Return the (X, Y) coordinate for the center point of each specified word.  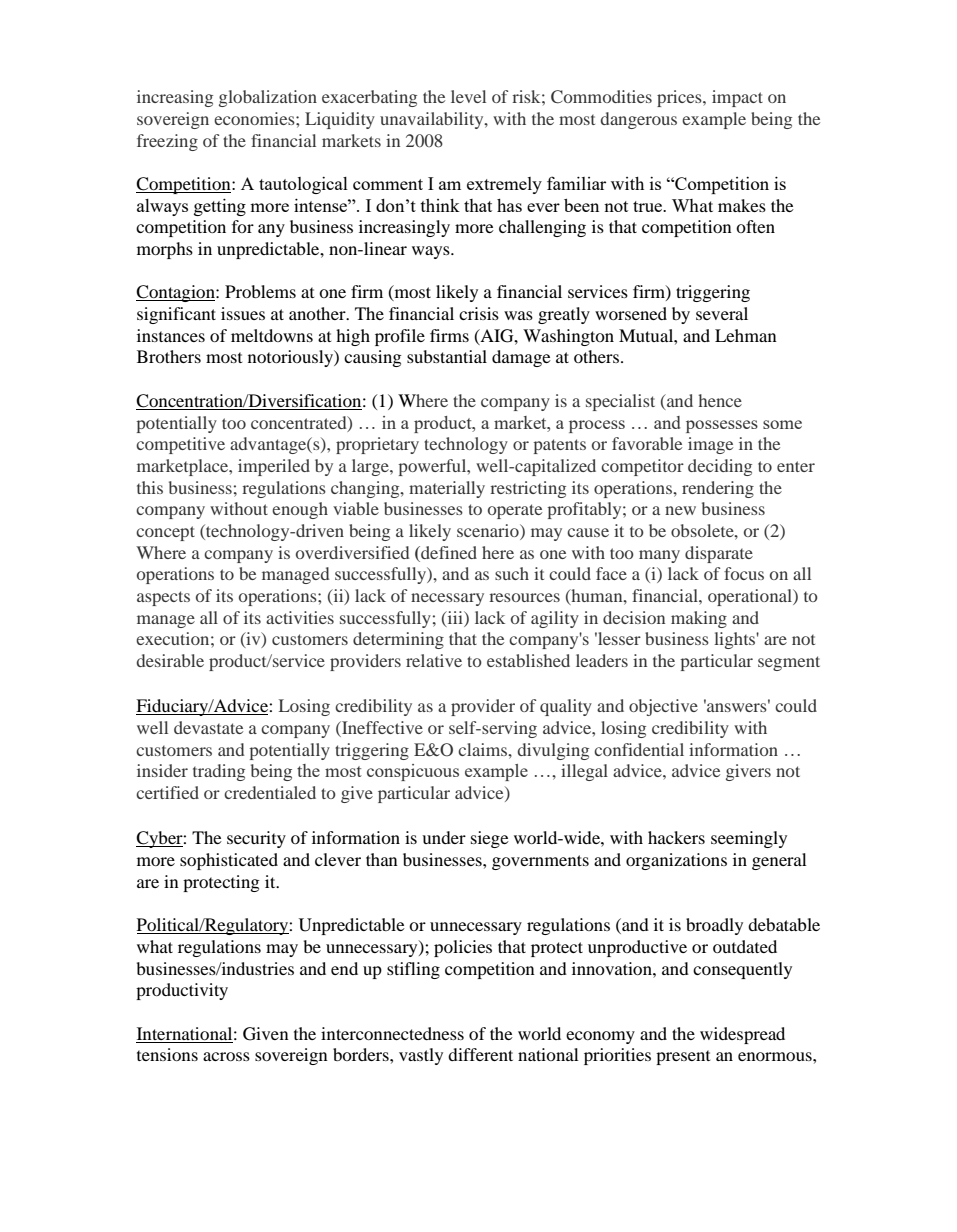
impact (737, 98)
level (468, 96)
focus (744, 573)
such (512, 573)
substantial (447, 356)
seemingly (749, 839)
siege (490, 839)
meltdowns (272, 335)
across (226, 1056)
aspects (163, 598)
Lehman (746, 335)
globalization (268, 98)
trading (219, 772)
